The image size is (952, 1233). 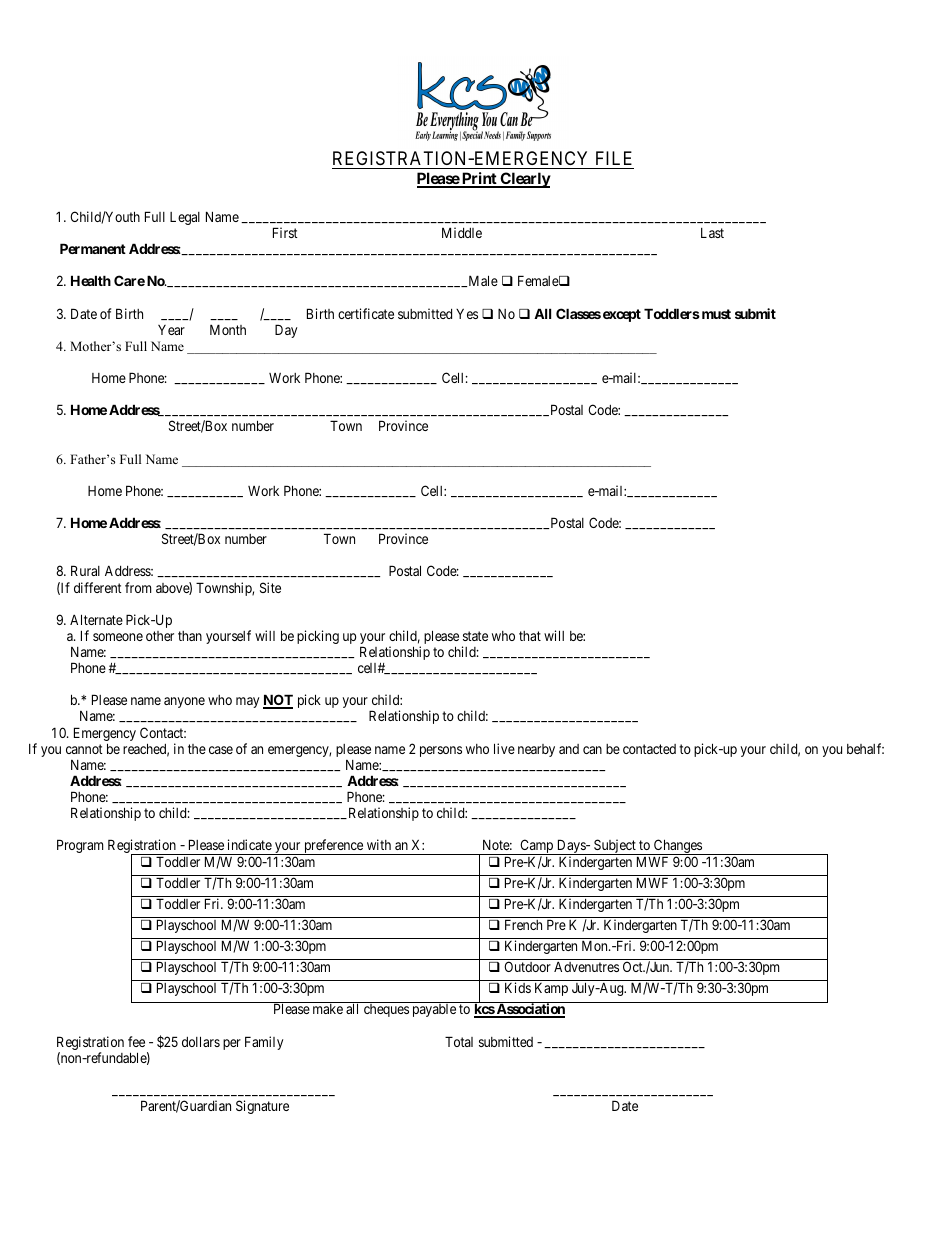 I want to click on behalf, so click(x=865, y=748).
